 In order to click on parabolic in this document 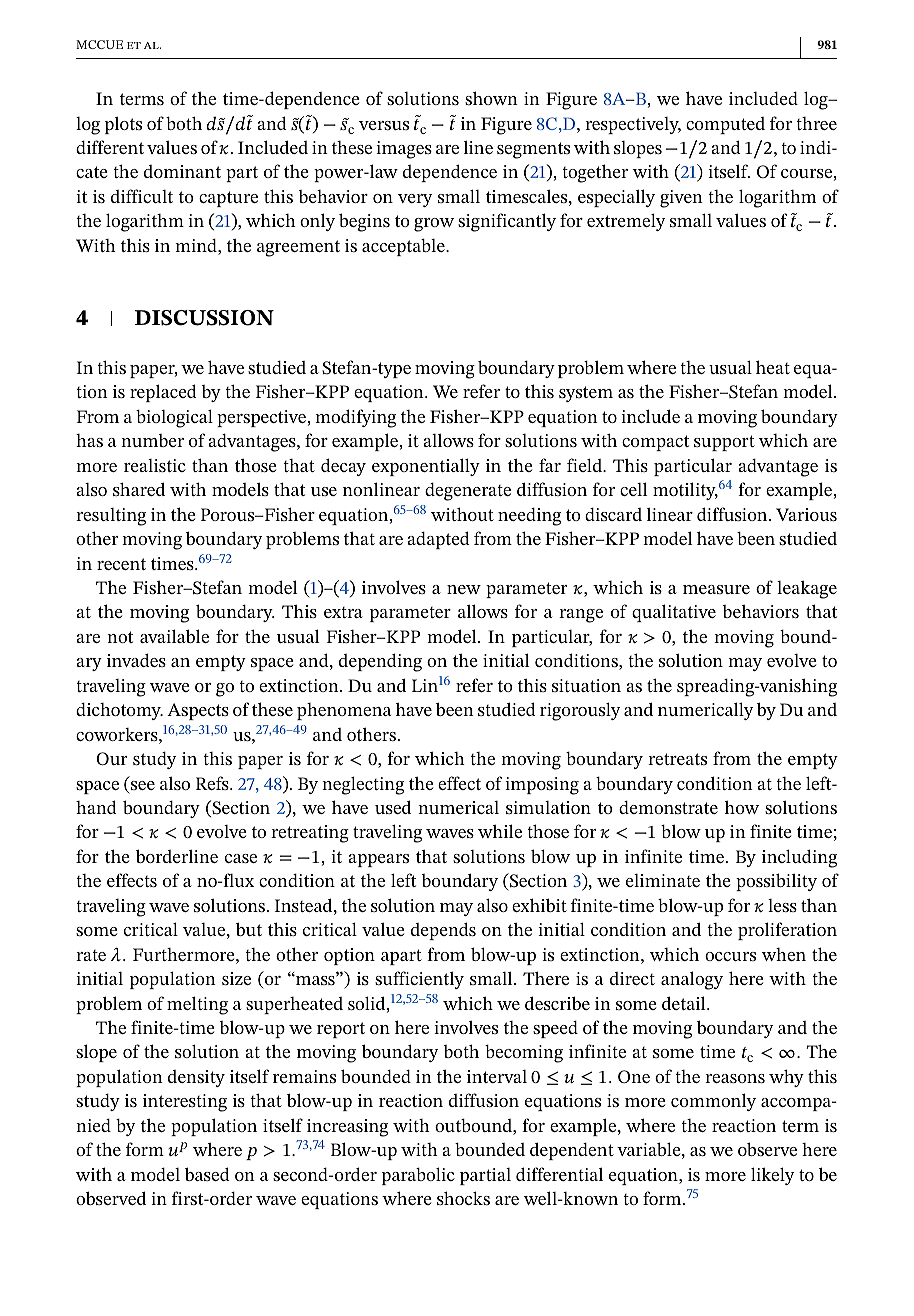, I will do `click(418, 1176)`.
